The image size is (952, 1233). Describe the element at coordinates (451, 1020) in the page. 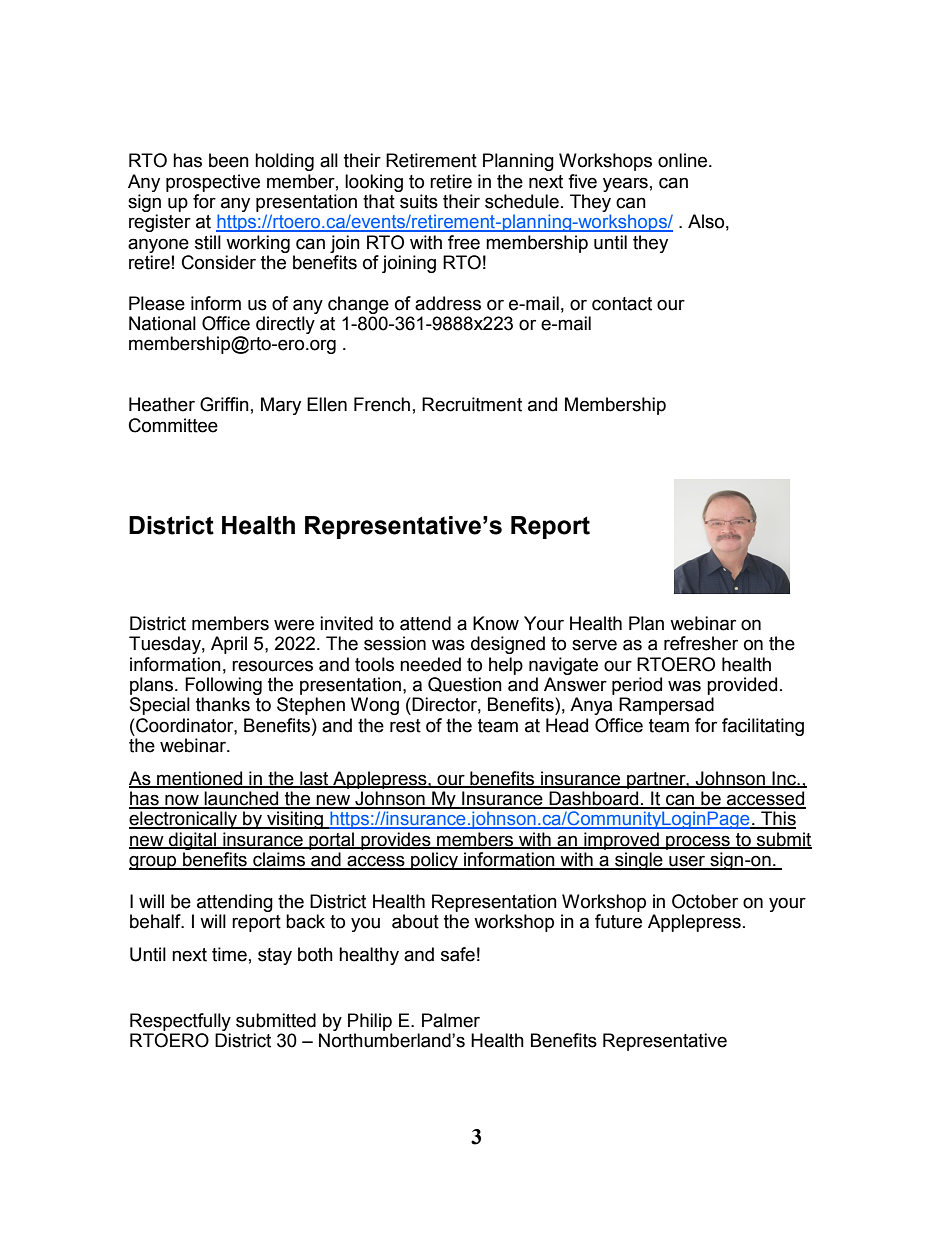

I see `Palmer` at that location.
